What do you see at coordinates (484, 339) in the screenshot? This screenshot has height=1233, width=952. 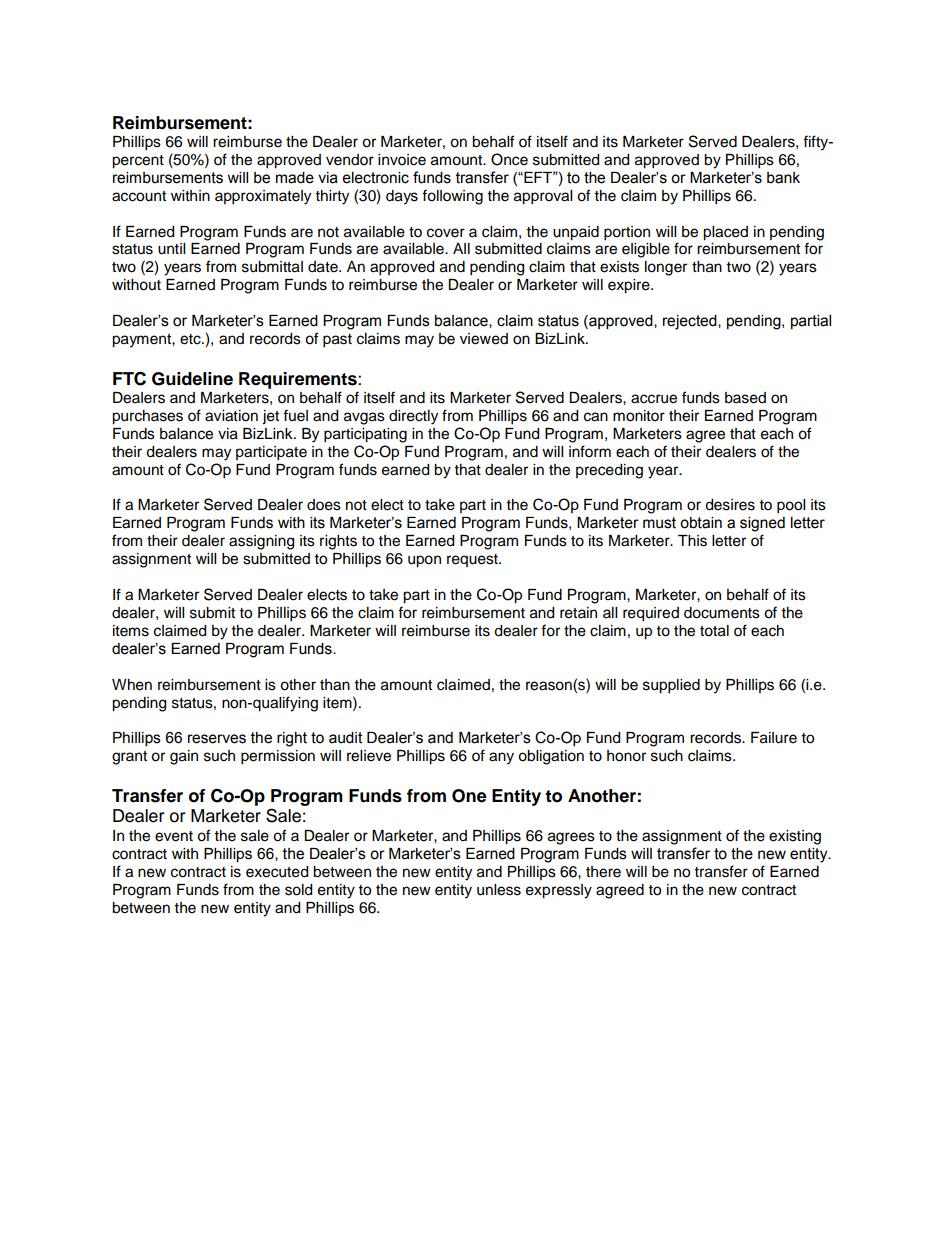 I see `viewed` at bounding box center [484, 339].
